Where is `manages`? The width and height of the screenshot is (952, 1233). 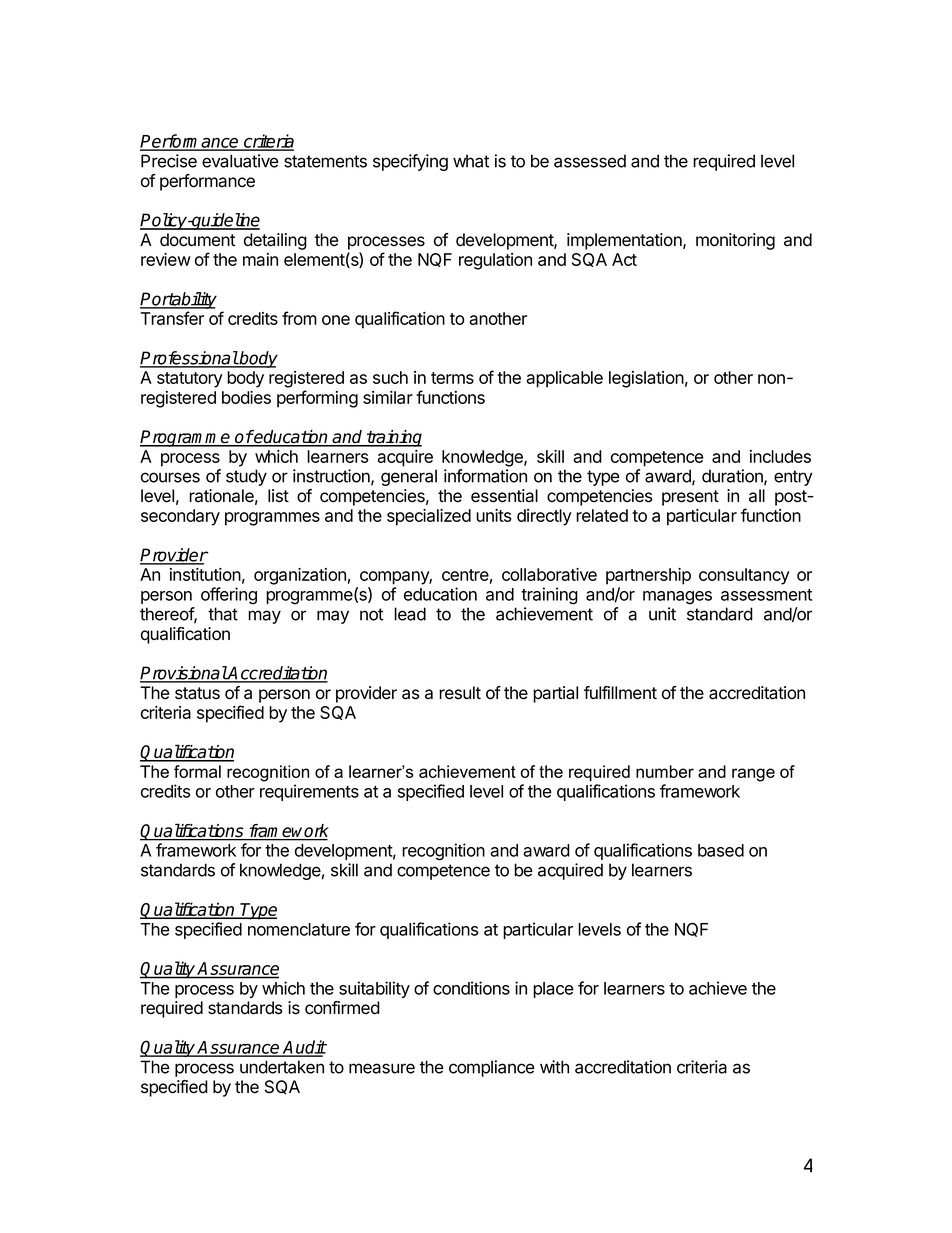
manages is located at coordinates (677, 598).
